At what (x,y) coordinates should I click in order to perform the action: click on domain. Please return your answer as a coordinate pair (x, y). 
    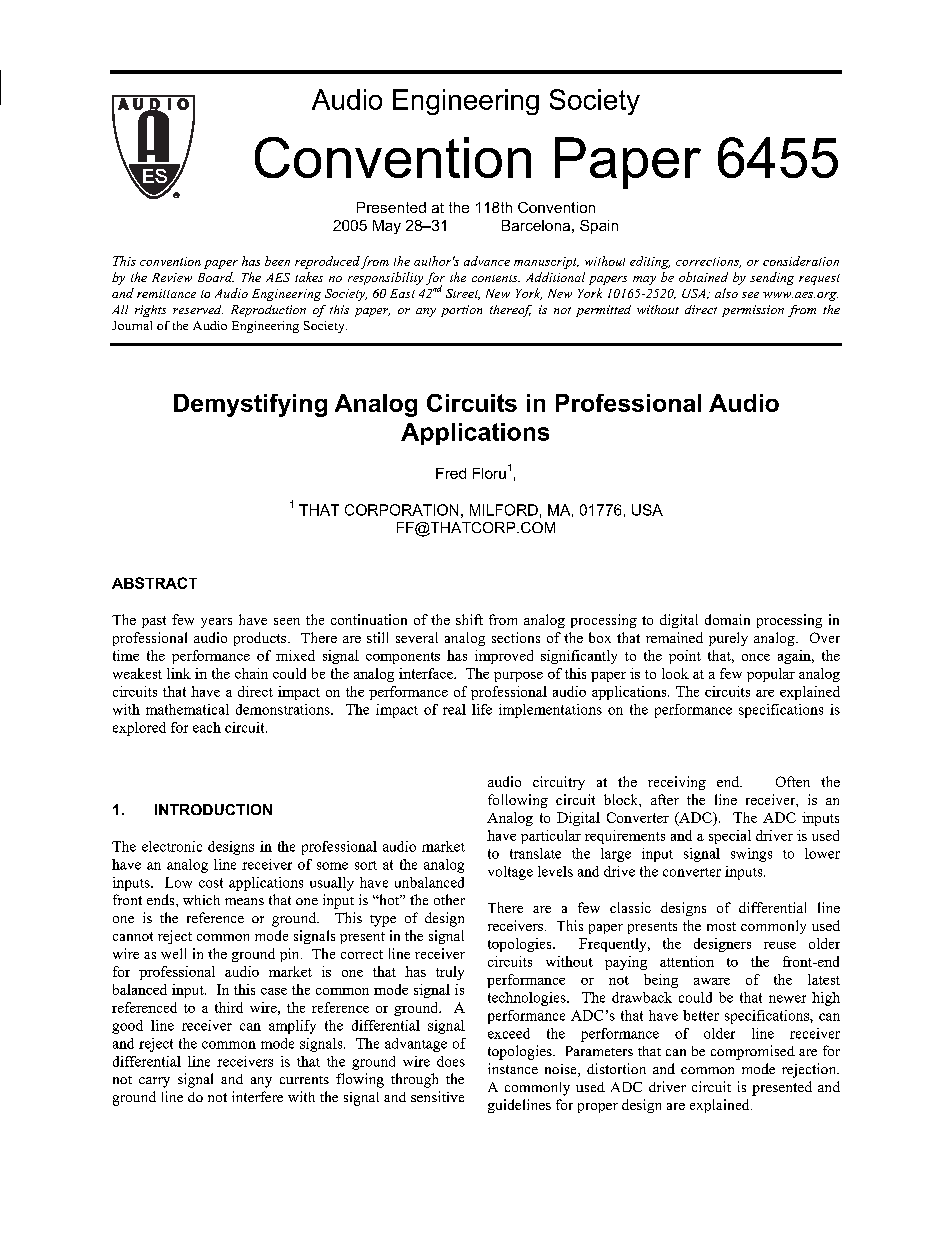
    Looking at the image, I should click on (727, 619).
